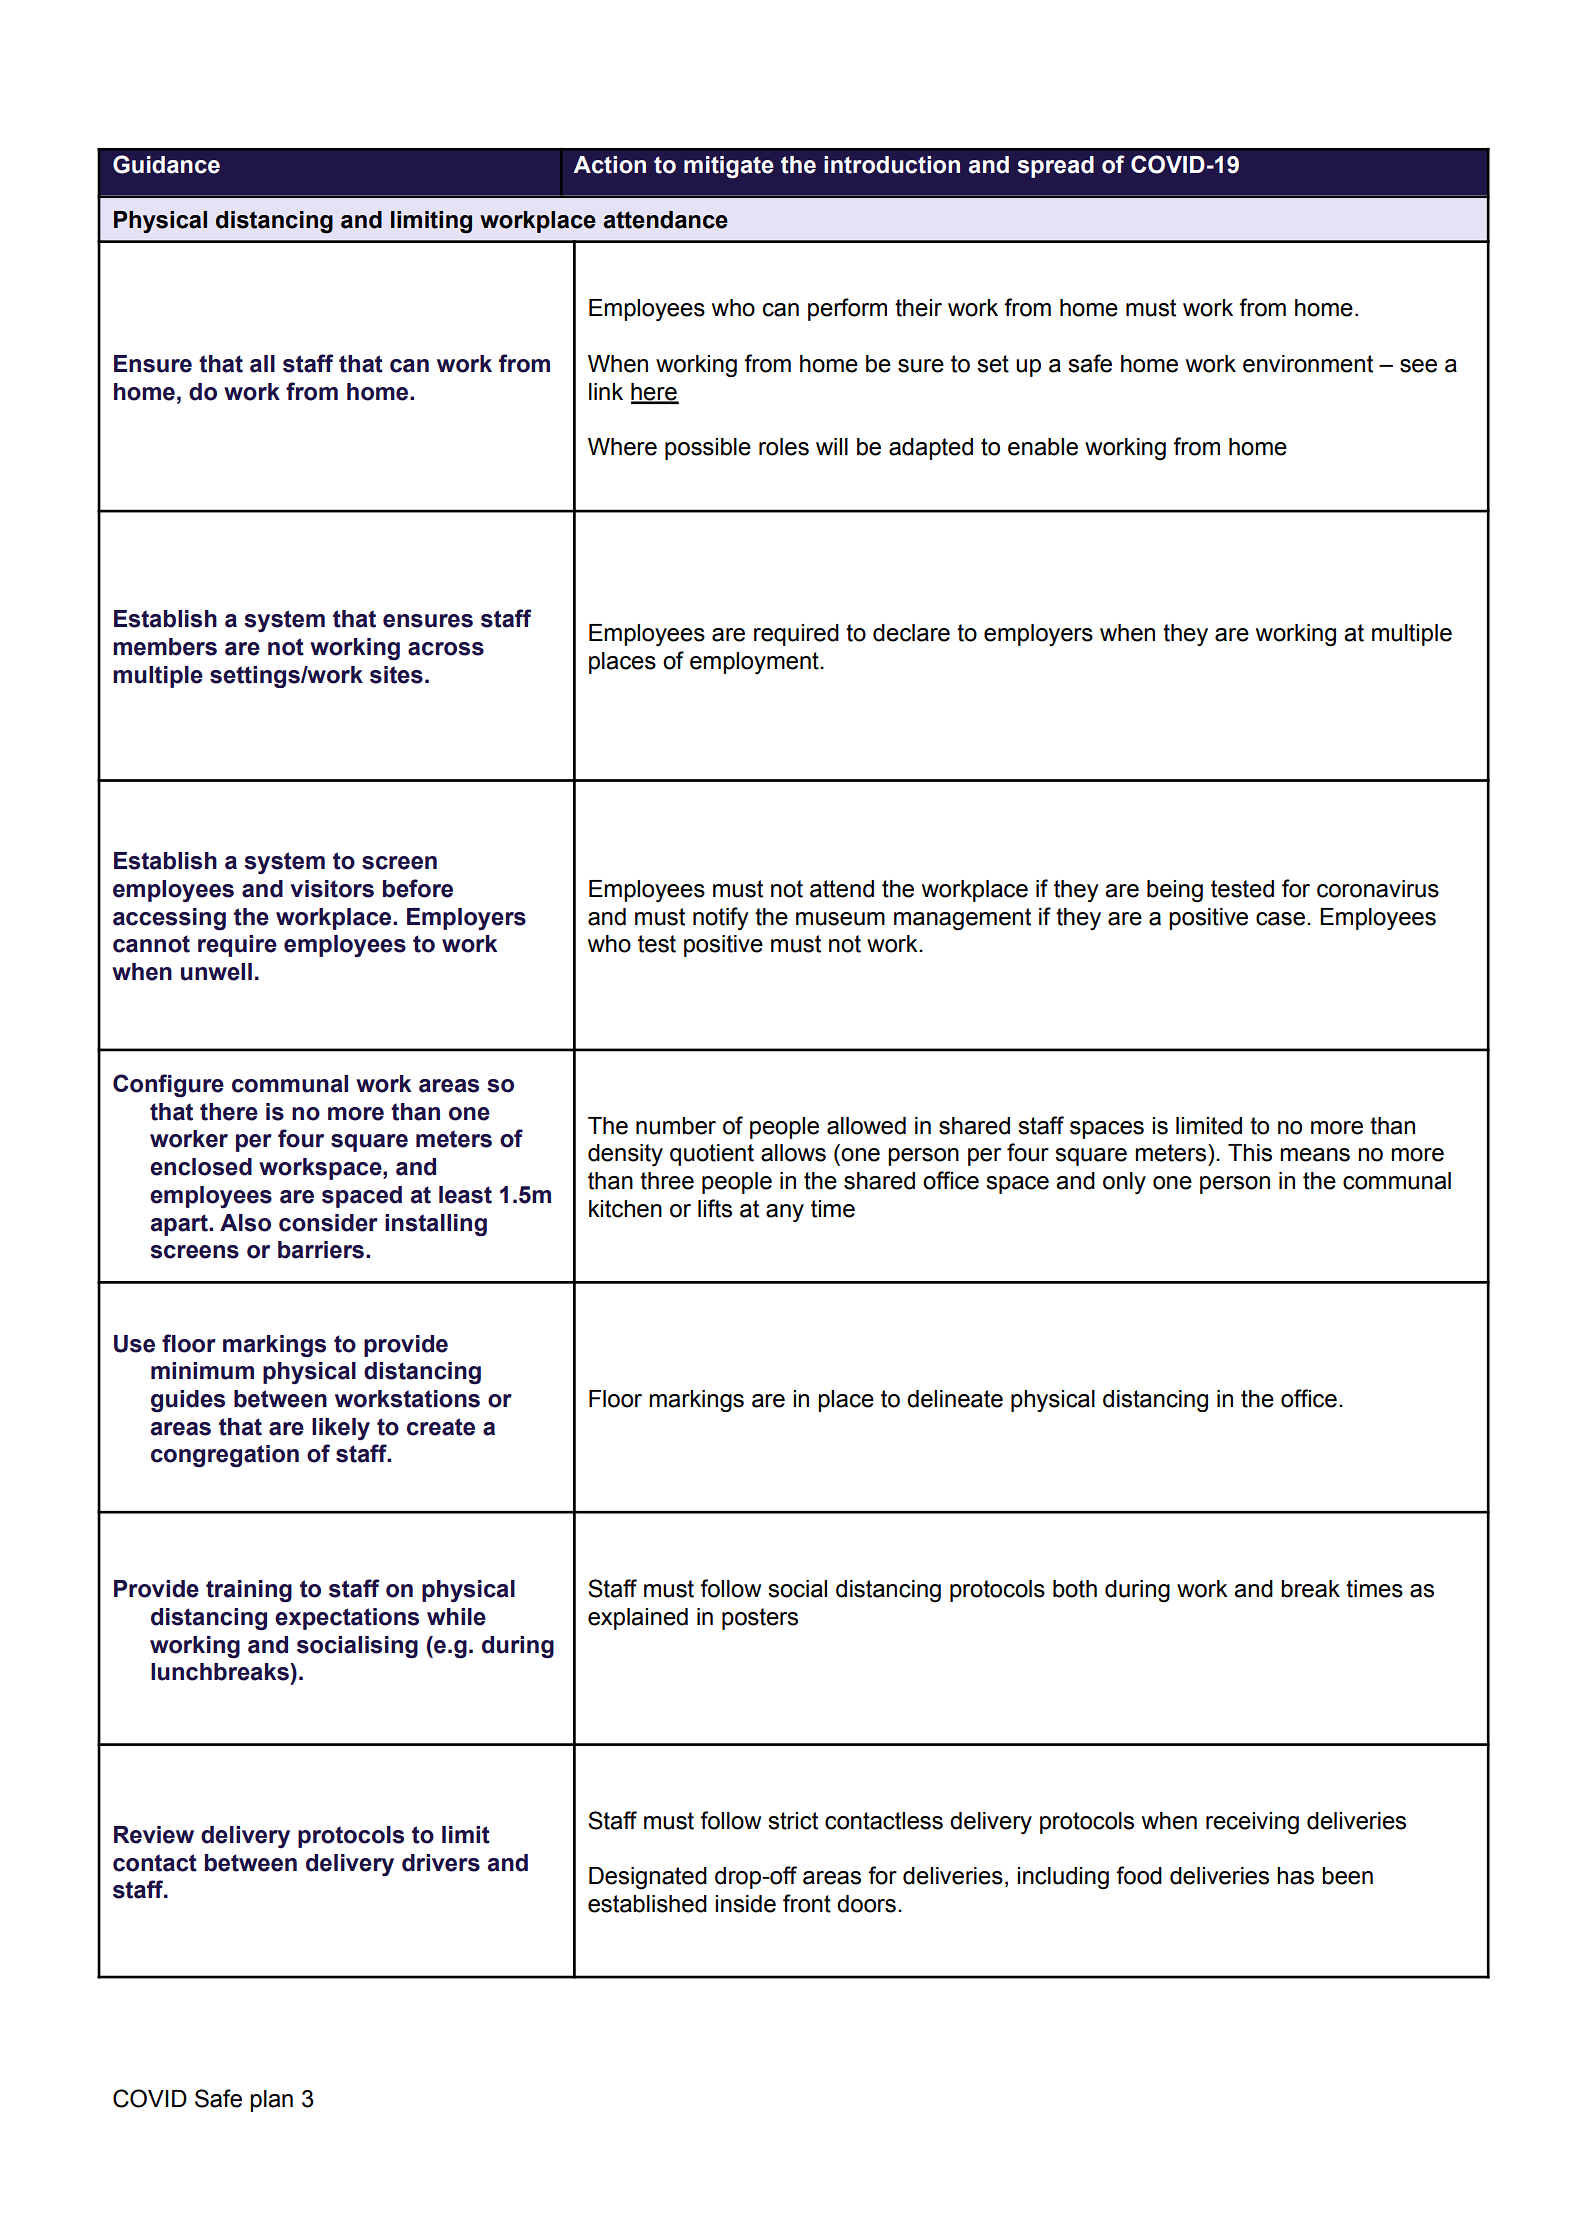 The width and height of the screenshot is (1574, 2224). Describe the element at coordinates (396, 675) in the screenshot. I see `sites` at that location.
